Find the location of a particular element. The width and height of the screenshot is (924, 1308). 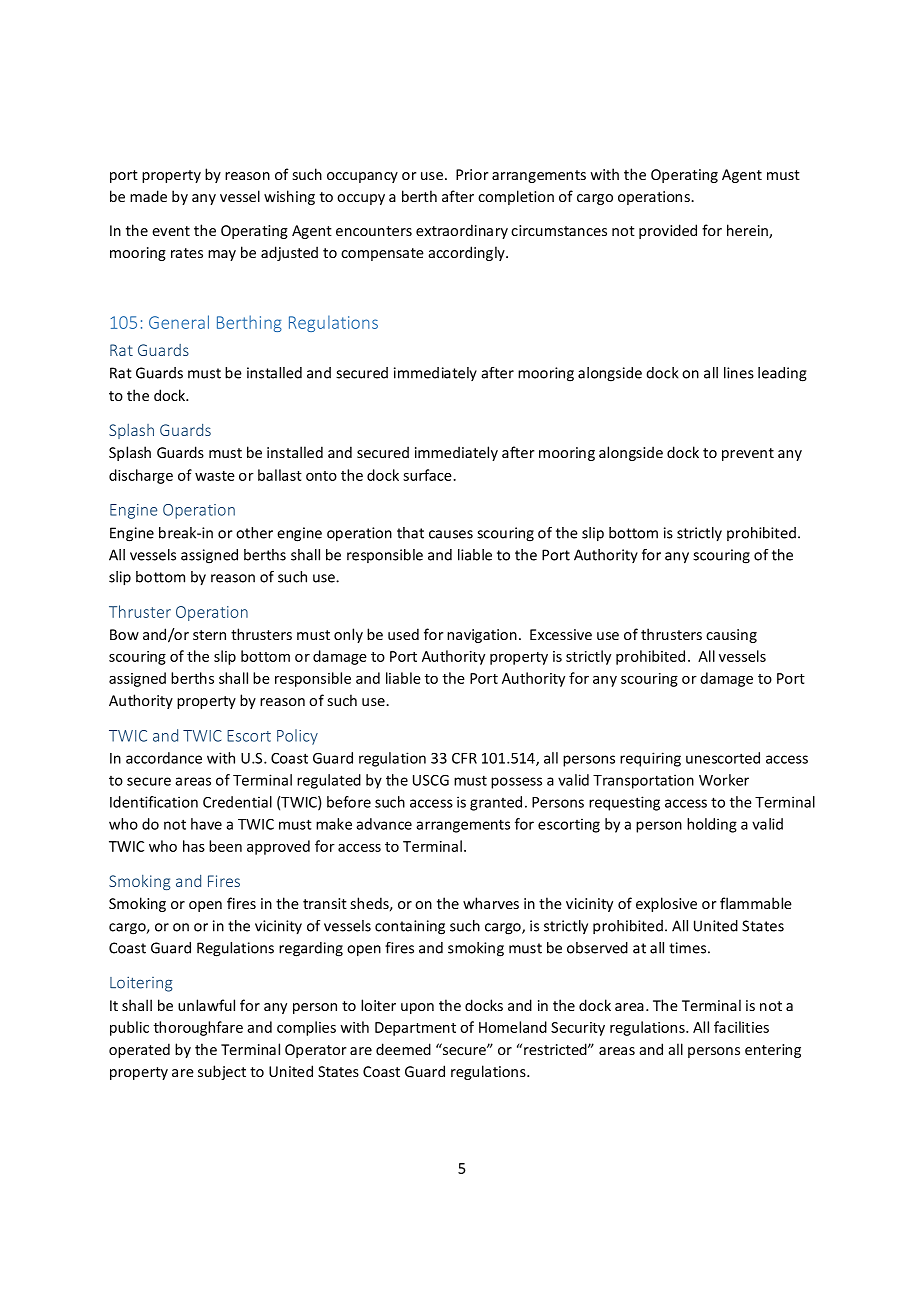

thoroughfare is located at coordinates (198, 1028).
